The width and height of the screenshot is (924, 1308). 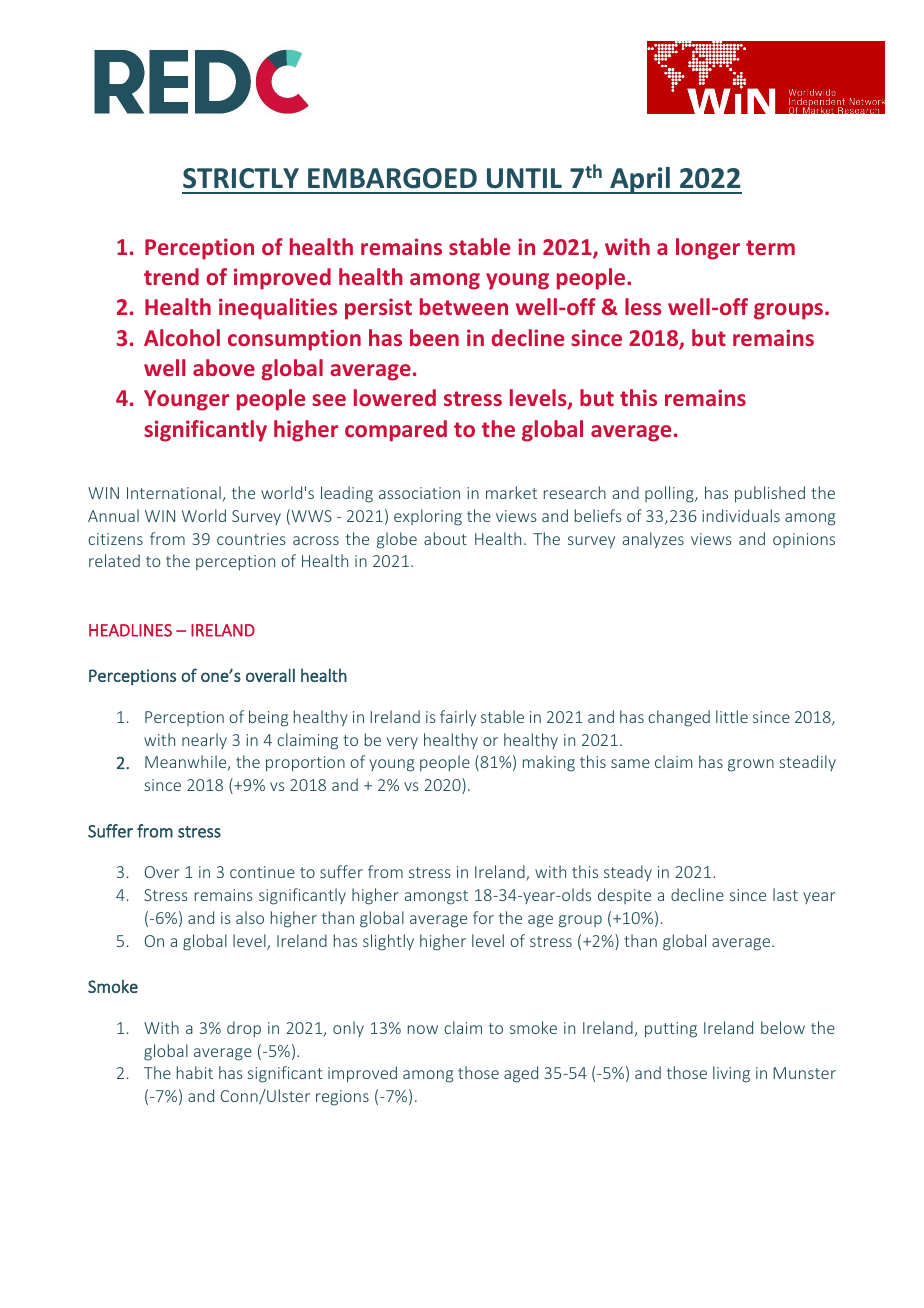 I want to click on grown, so click(x=751, y=765).
